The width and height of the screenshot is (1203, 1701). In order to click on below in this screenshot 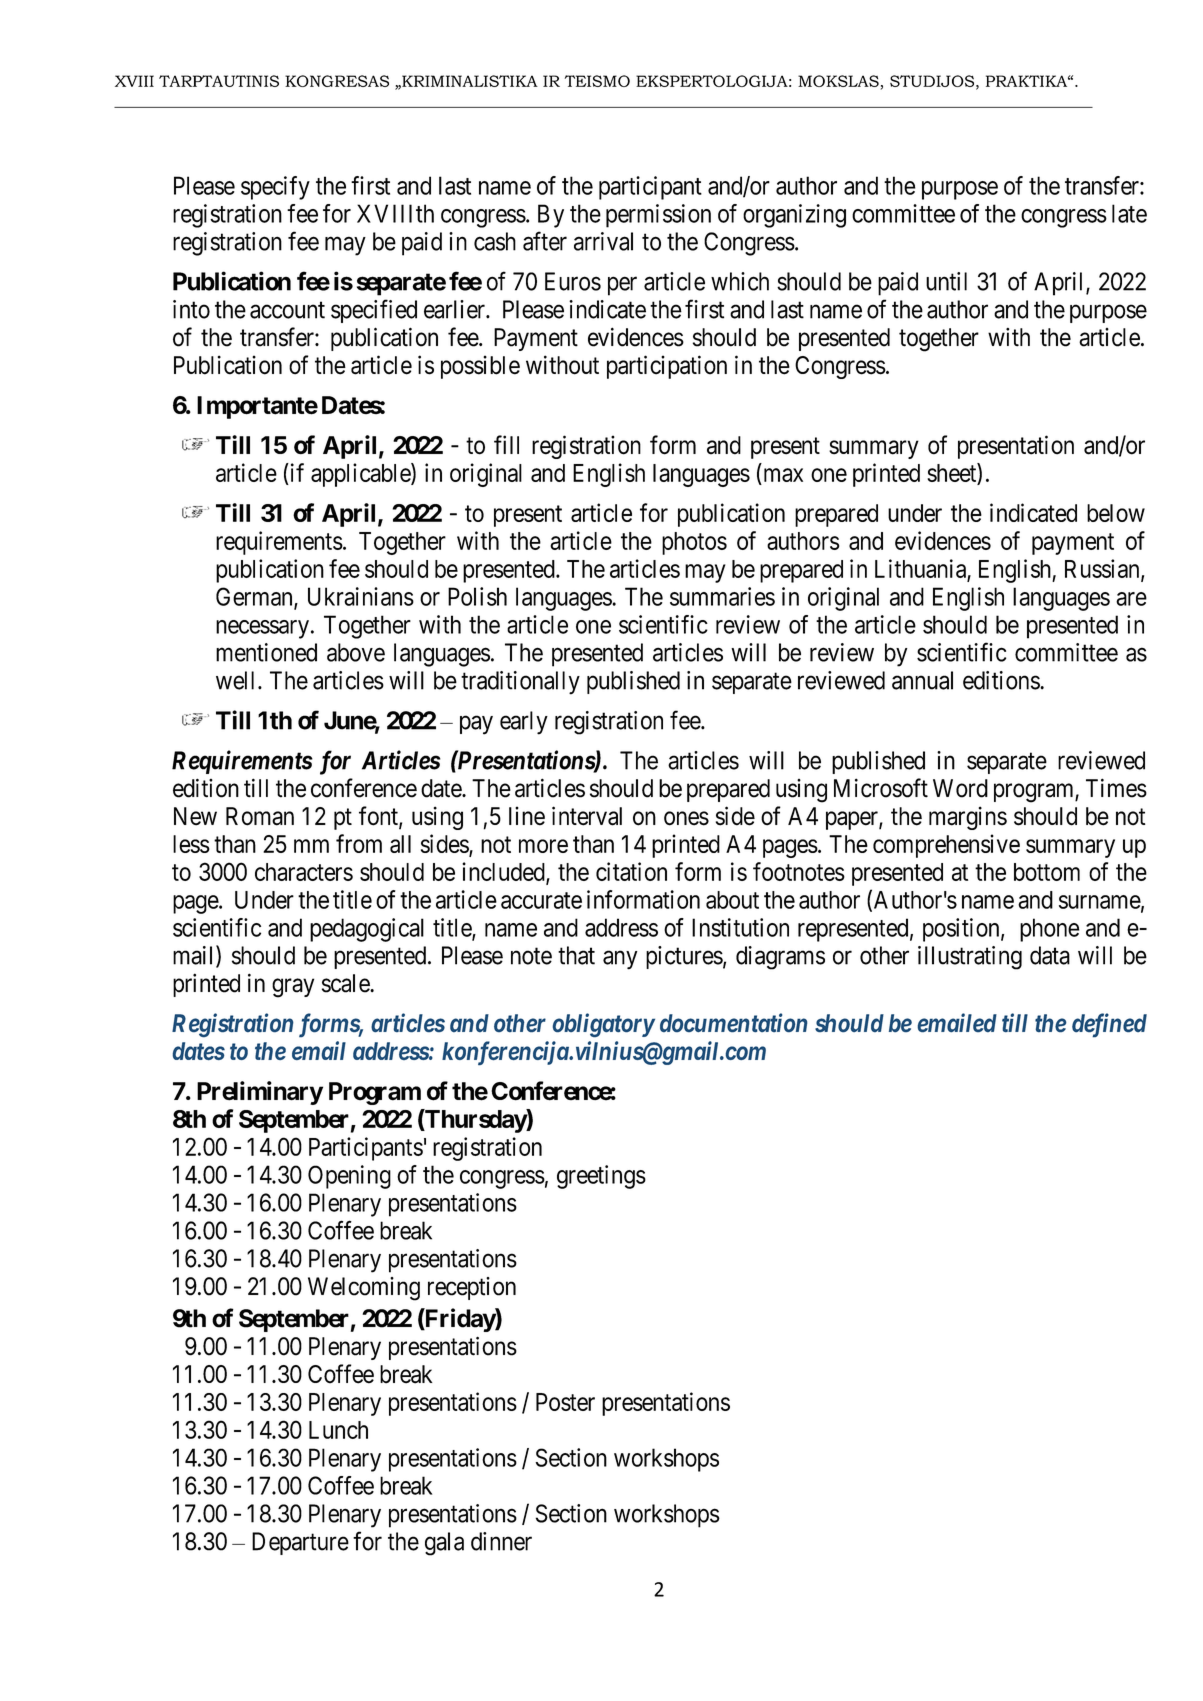, I will do `click(1116, 513)`.
